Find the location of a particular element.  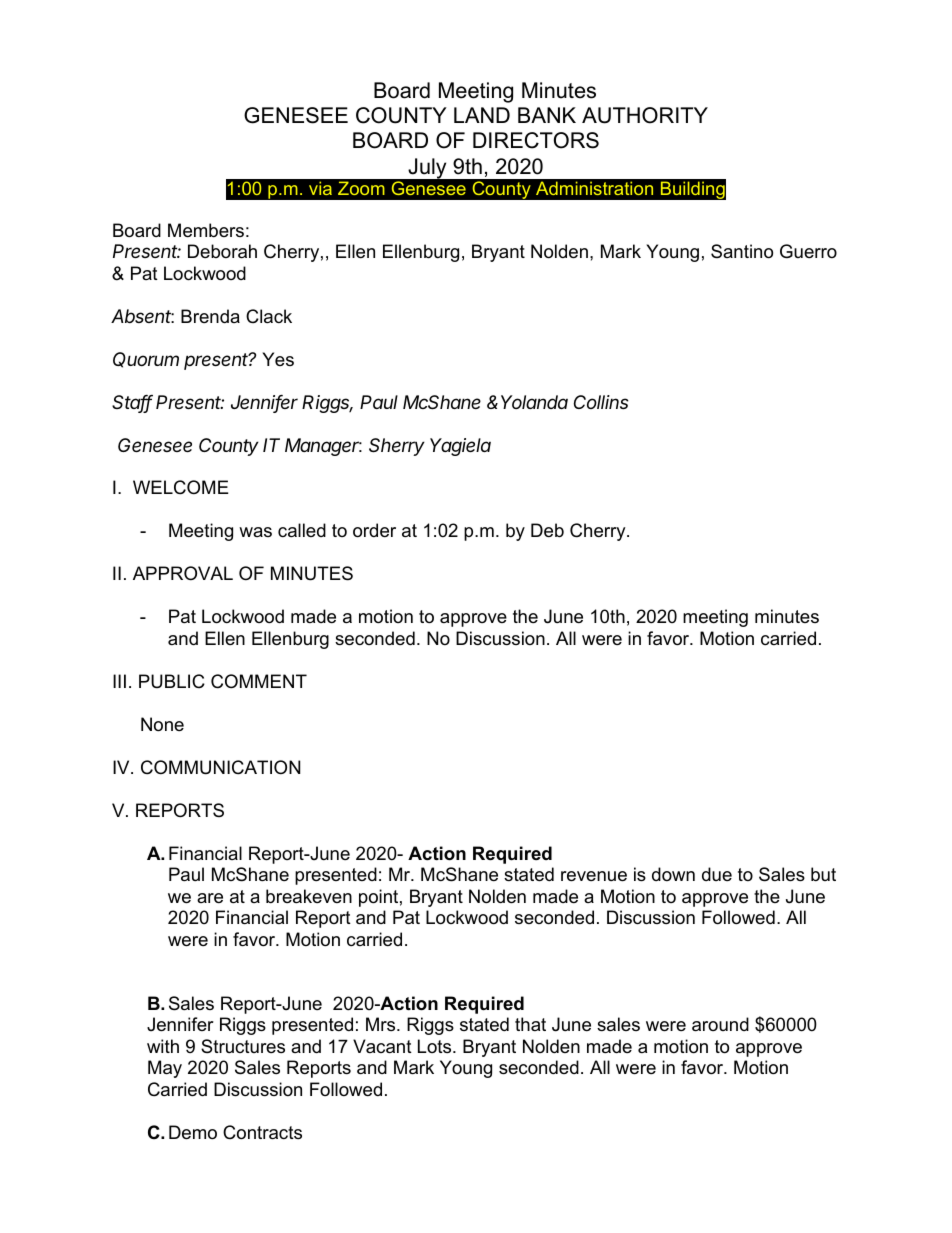

are is located at coordinates (210, 898).
